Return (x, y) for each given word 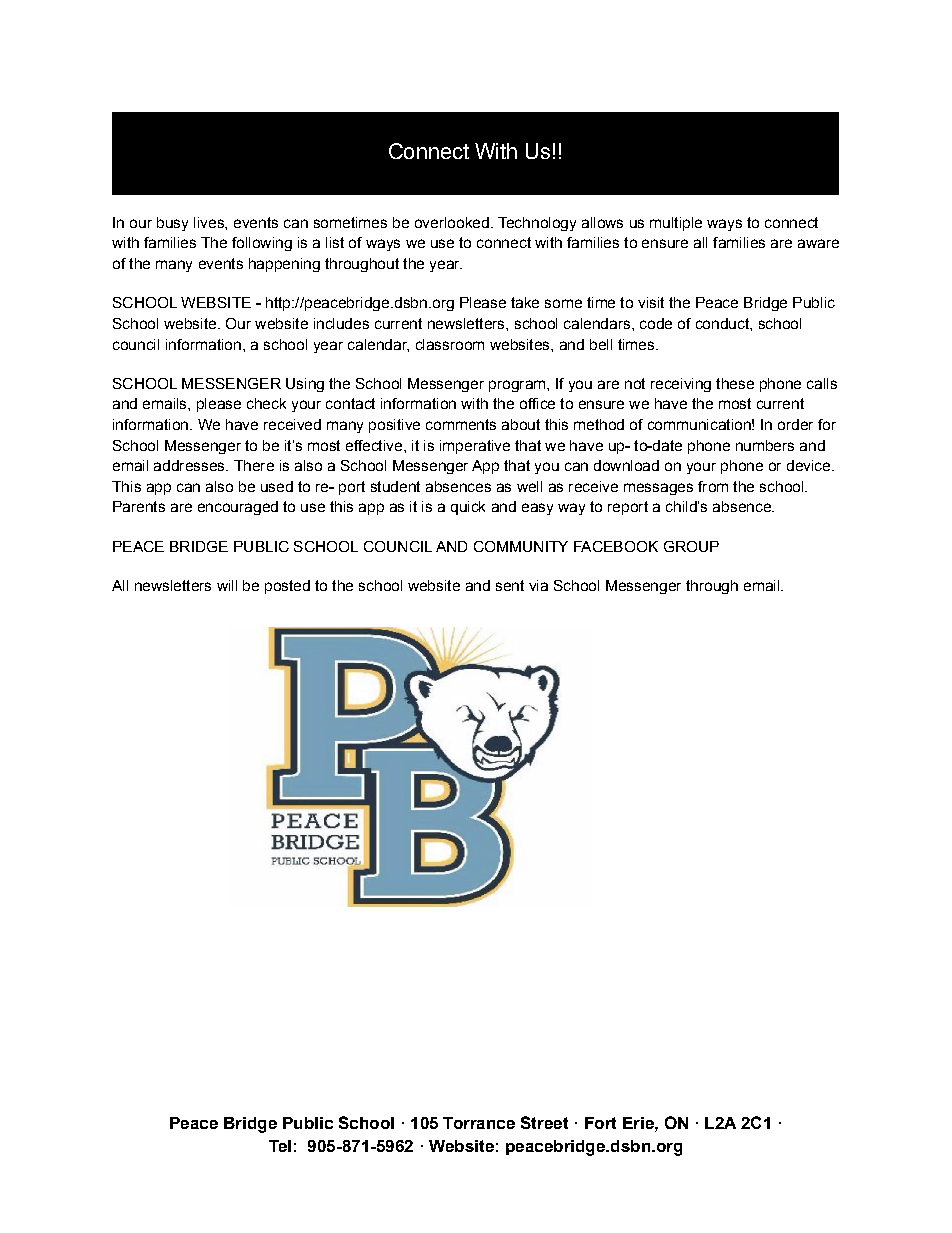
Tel (280, 1146)
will (227, 585)
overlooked (452, 222)
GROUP (691, 546)
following (262, 244)
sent (510, 585)
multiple (676, 224)
